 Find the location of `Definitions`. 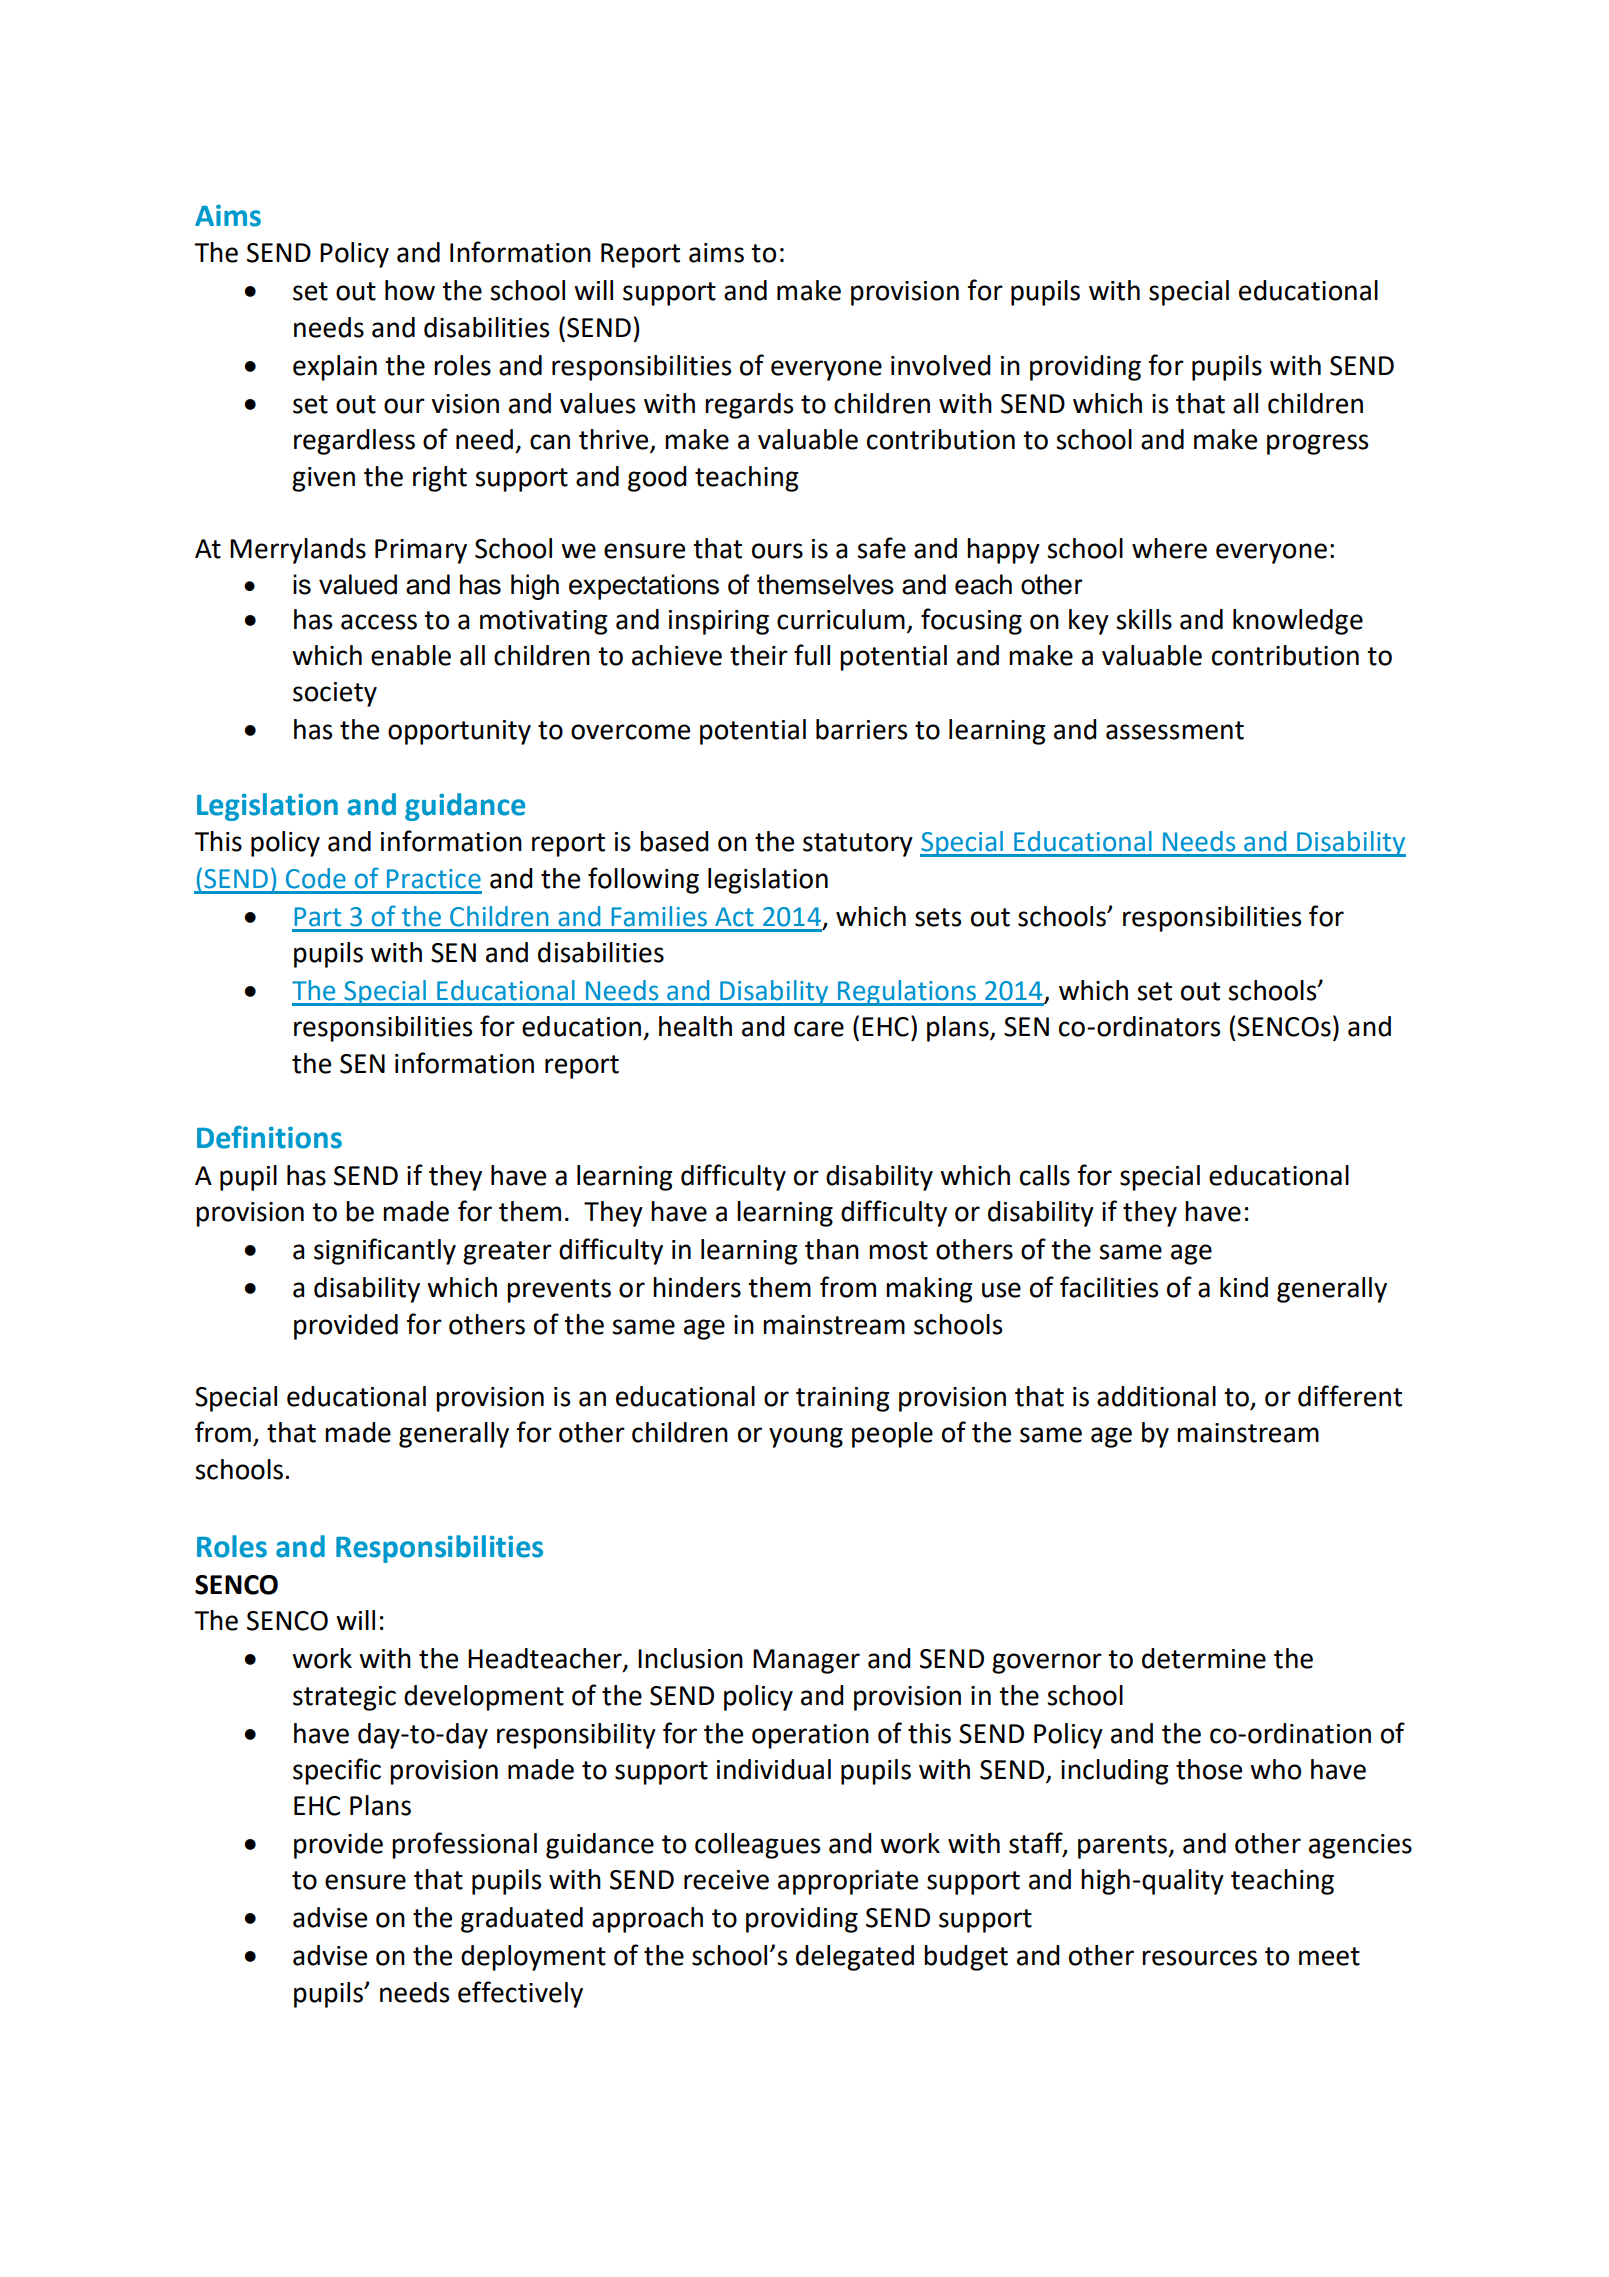

Definitions is located at coordinates (269, 1137).
